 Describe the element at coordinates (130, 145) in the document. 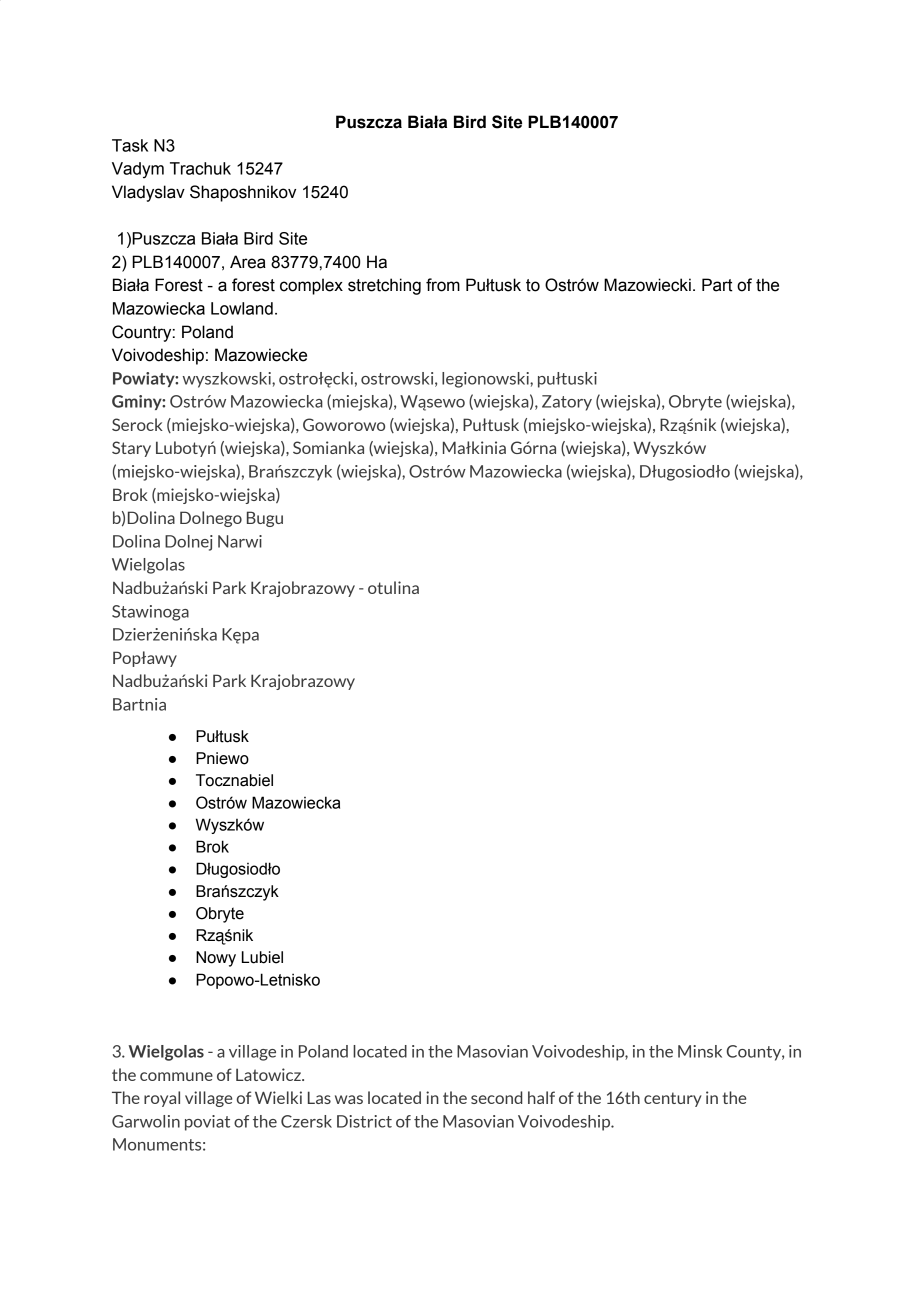

I see `Task` at that location.
